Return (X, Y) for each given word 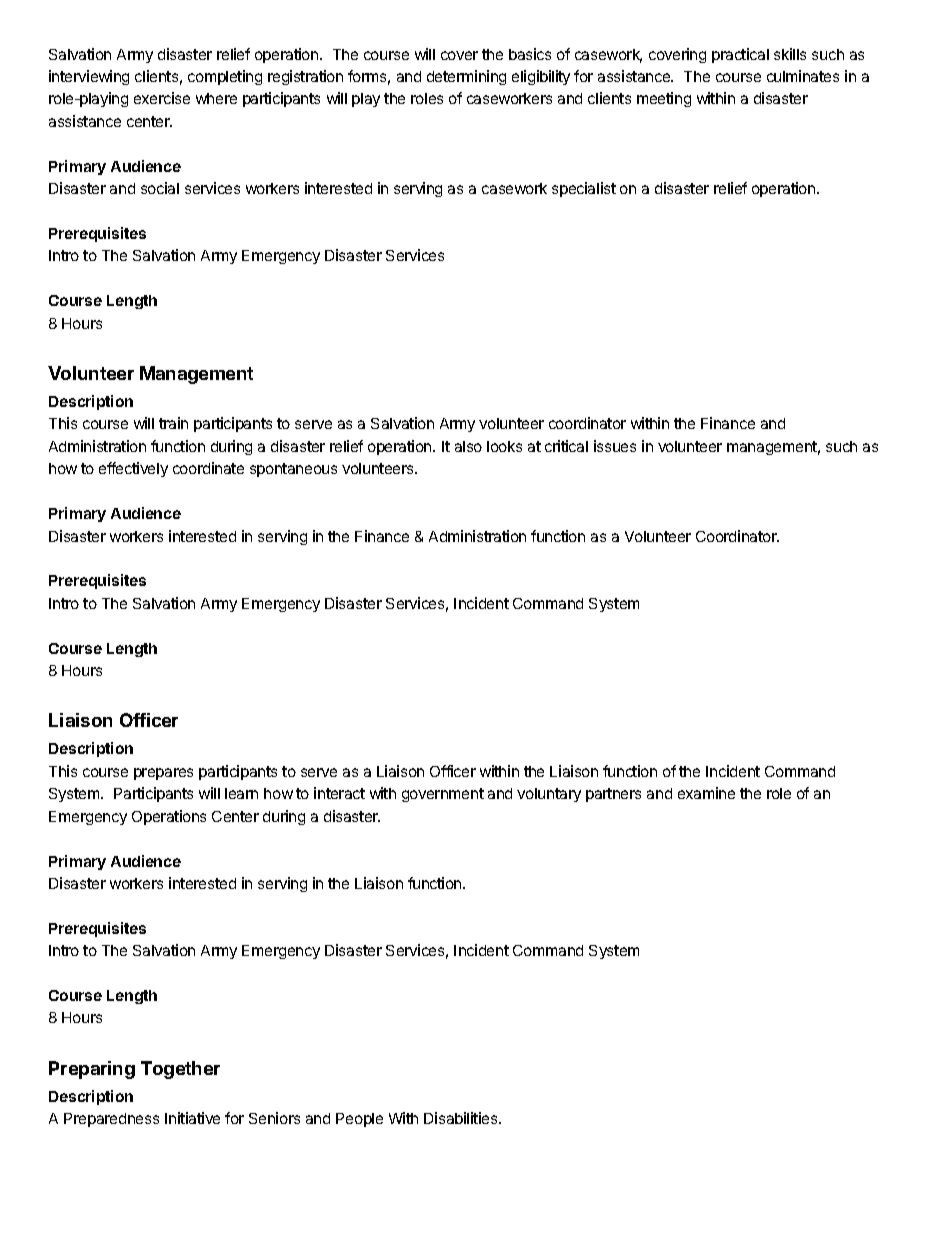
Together (180, 1070)
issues (615, 446)
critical (566, 446)
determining (466, 77)
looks (504, 446)
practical (740, 55)
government (443, 795)
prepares (163, 774)
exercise (162, 98)
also (468, 446)
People (359, 1120)
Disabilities (462, 1118)
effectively (133, 469)
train (173, 423)
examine (706, 793)
